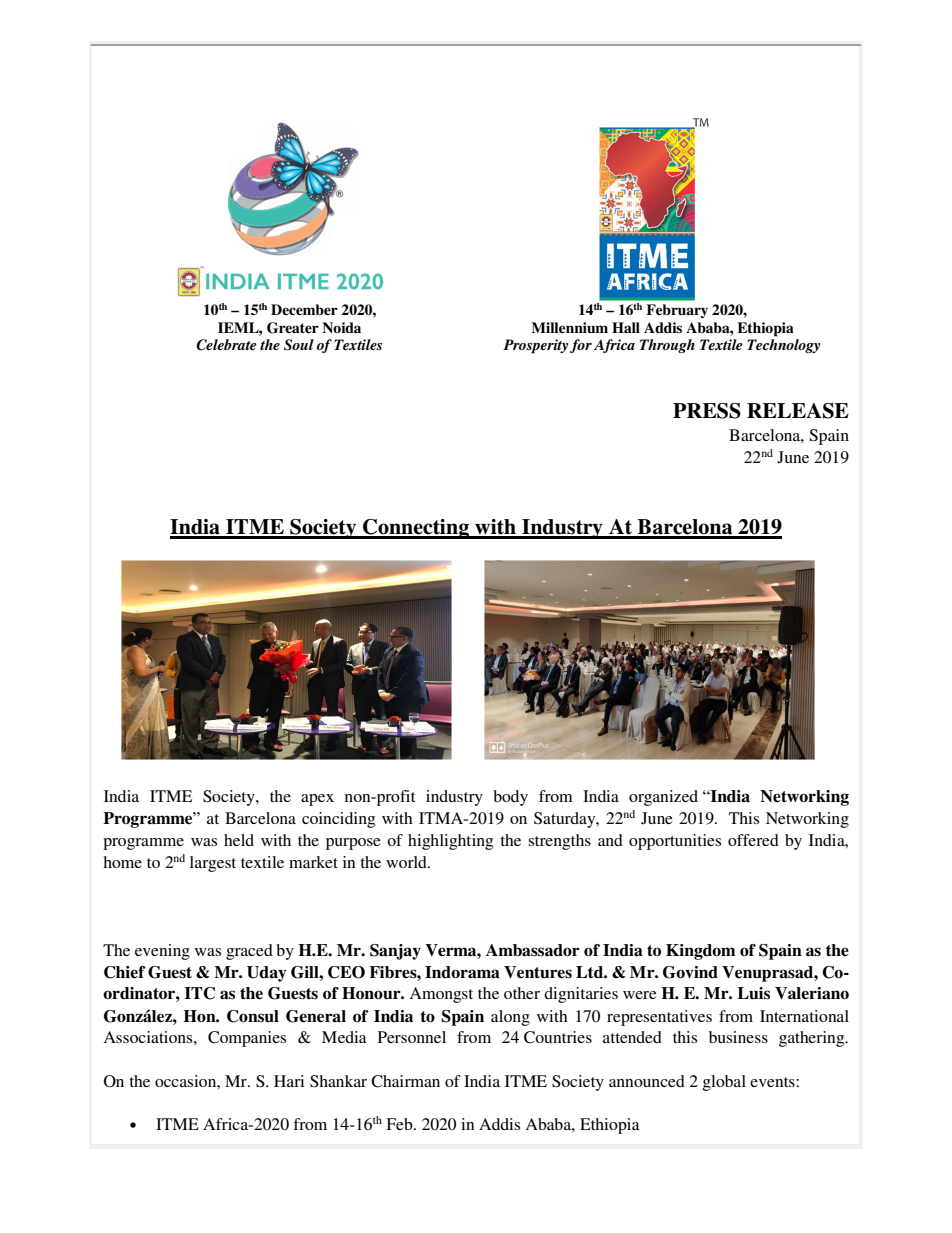 This document has height=1233, width=952. I want to click on apex, so click(317, 800).
